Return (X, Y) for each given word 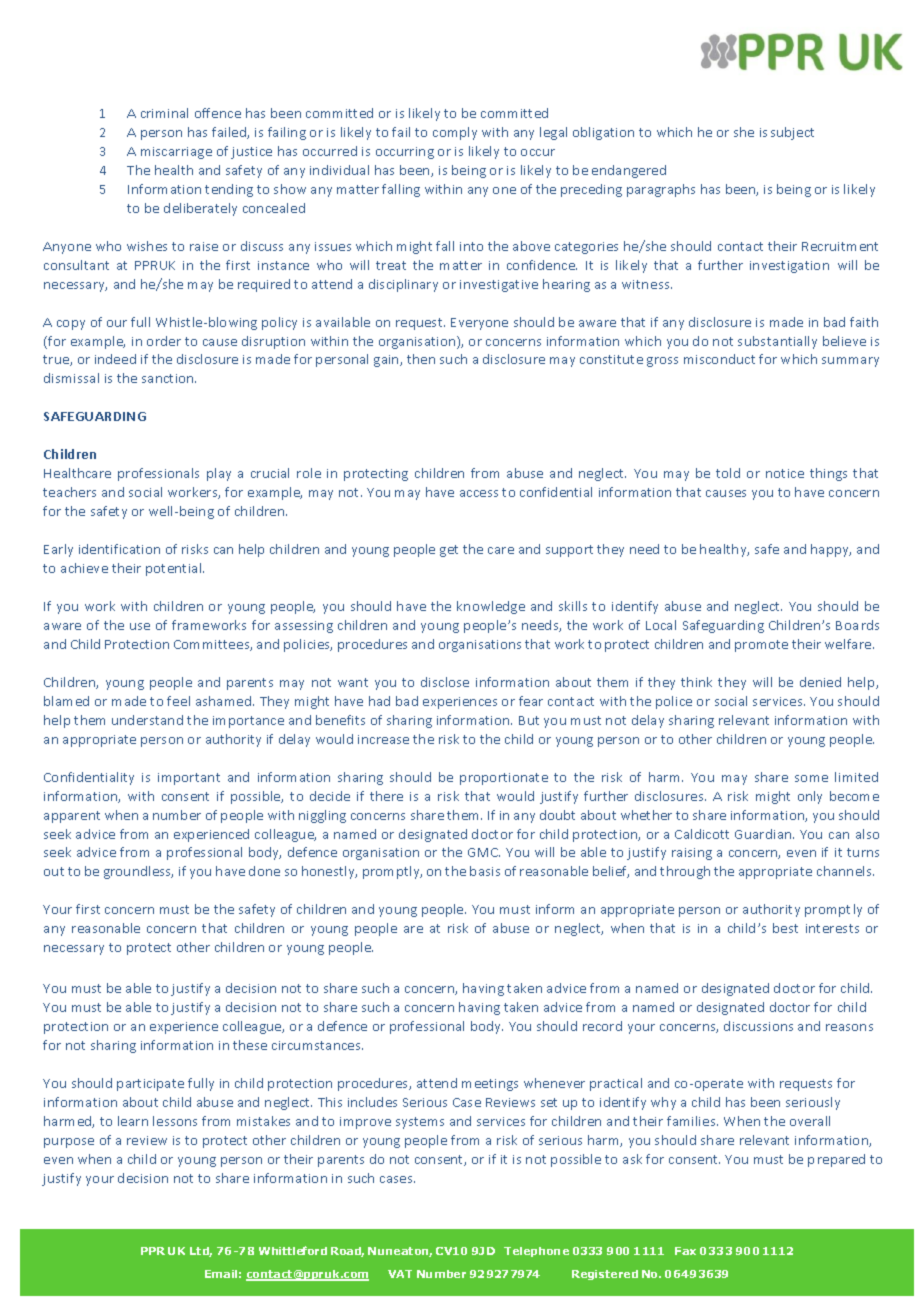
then (421, 359)
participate (150, 1085)
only (810, 797)
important (189, 779)
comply (455, 133)
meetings (490, 1085)
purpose (69, 1143)
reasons (849, 1027)
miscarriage (176, 153)
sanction (169, 378)
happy (831, 550)
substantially (777, 342)
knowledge (491, 607)
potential (175, 569)
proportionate (504, 779)
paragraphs (661, 190)
